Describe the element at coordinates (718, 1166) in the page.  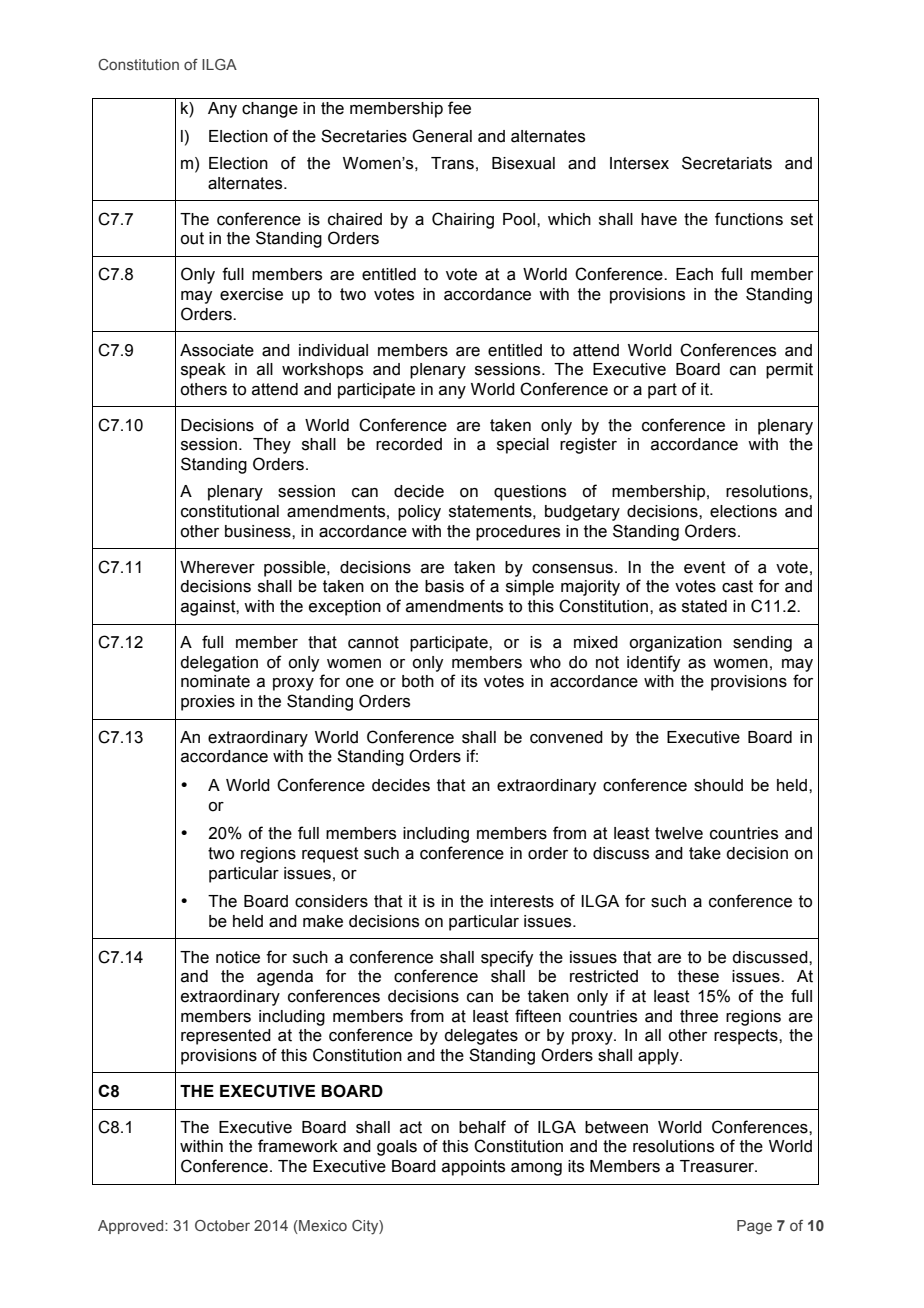
I see `Treasurer` at that location.
